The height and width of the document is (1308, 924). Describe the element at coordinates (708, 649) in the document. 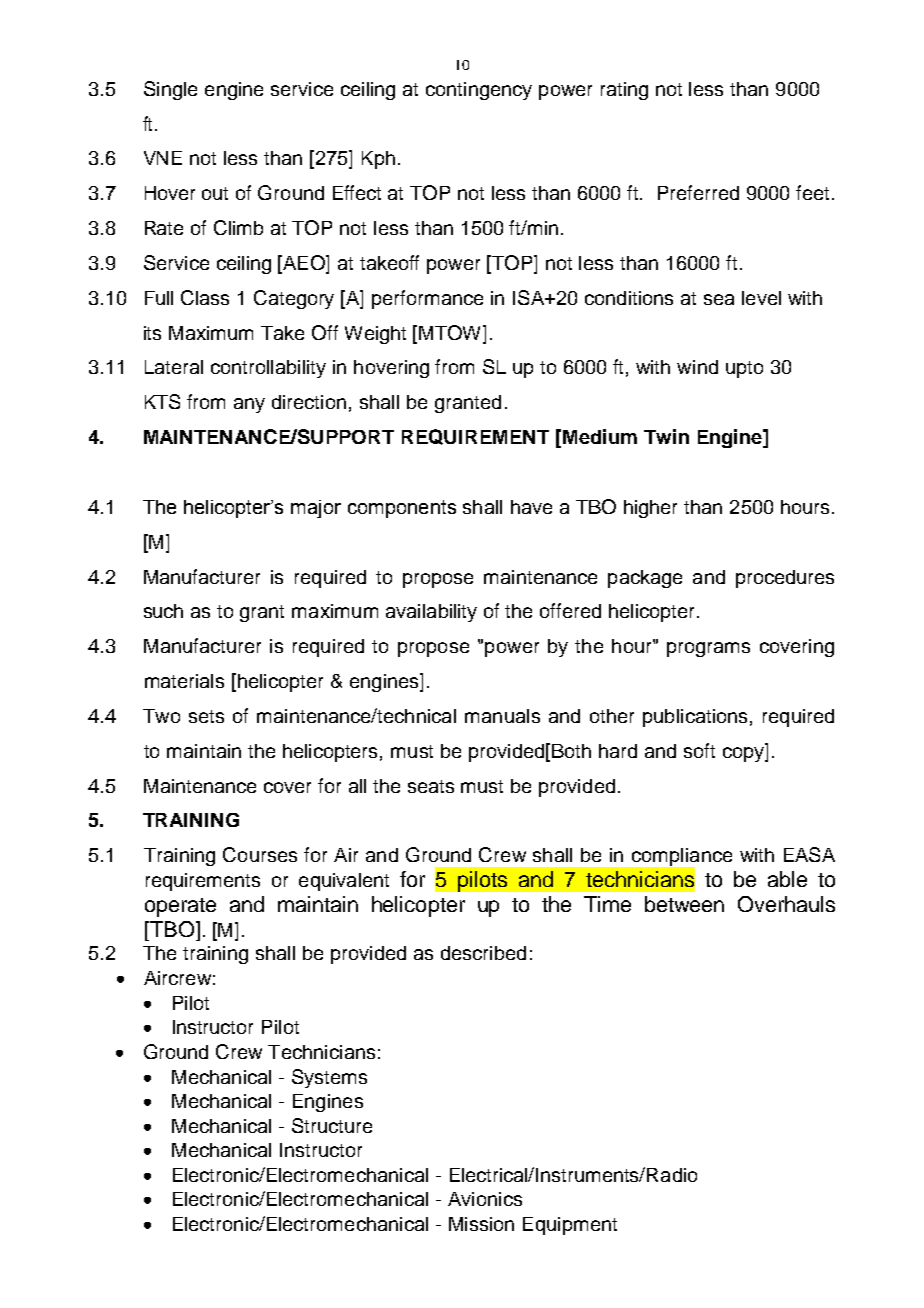

I see `programs` at that location.
